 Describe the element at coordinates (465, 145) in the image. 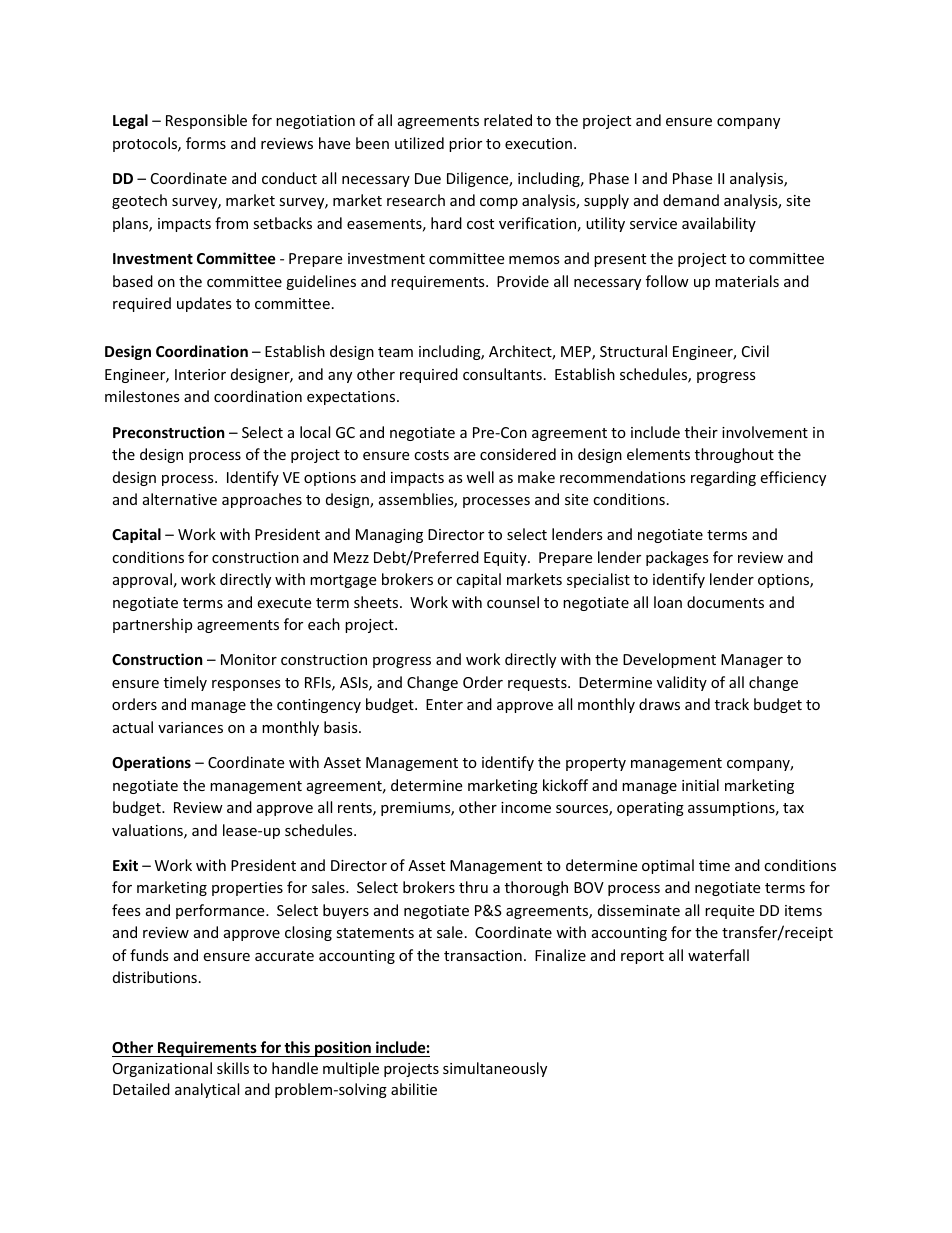

I see `prior` at that location.
